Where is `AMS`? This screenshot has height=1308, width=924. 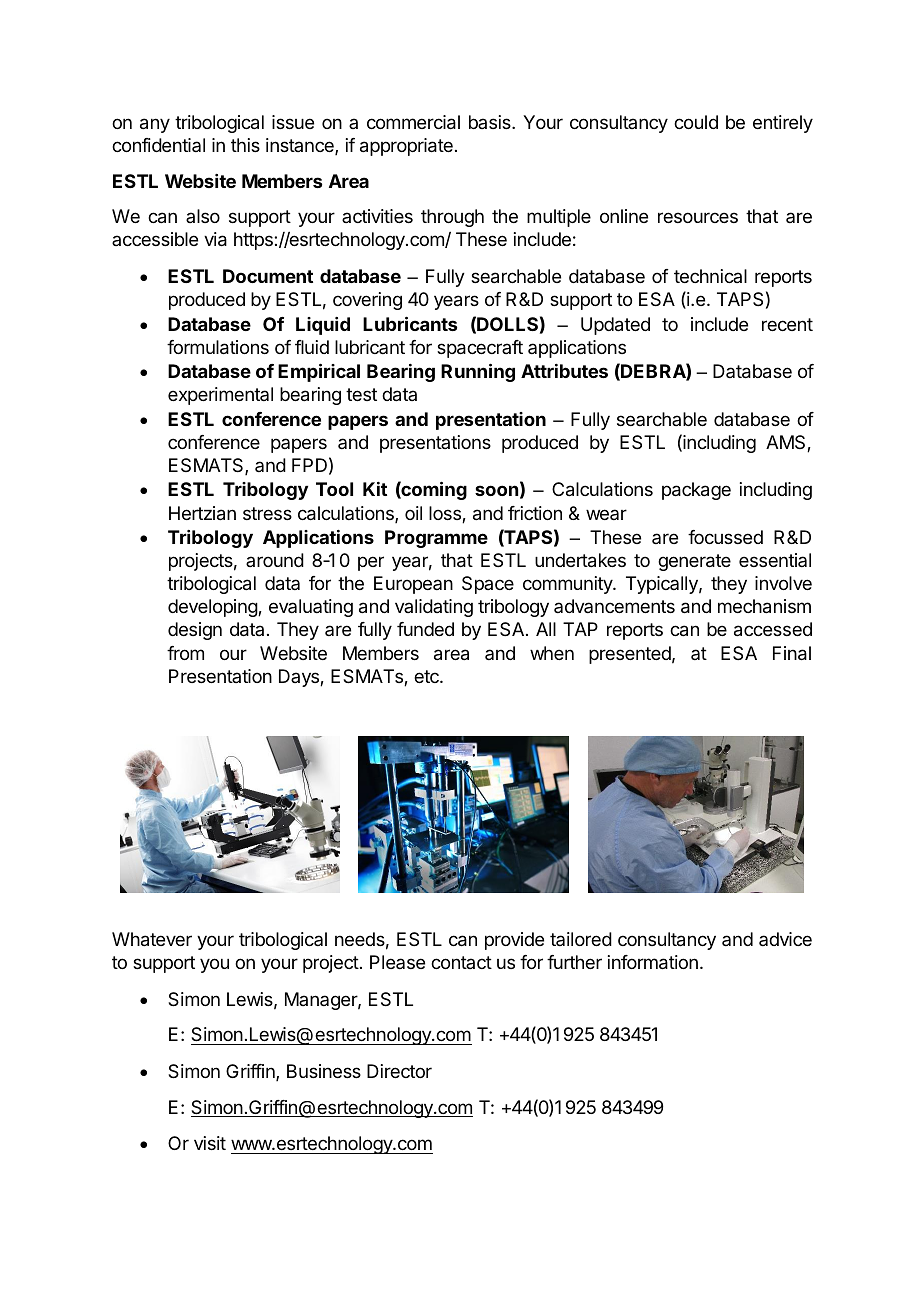
AMS is located at coordinates (787, 443).
